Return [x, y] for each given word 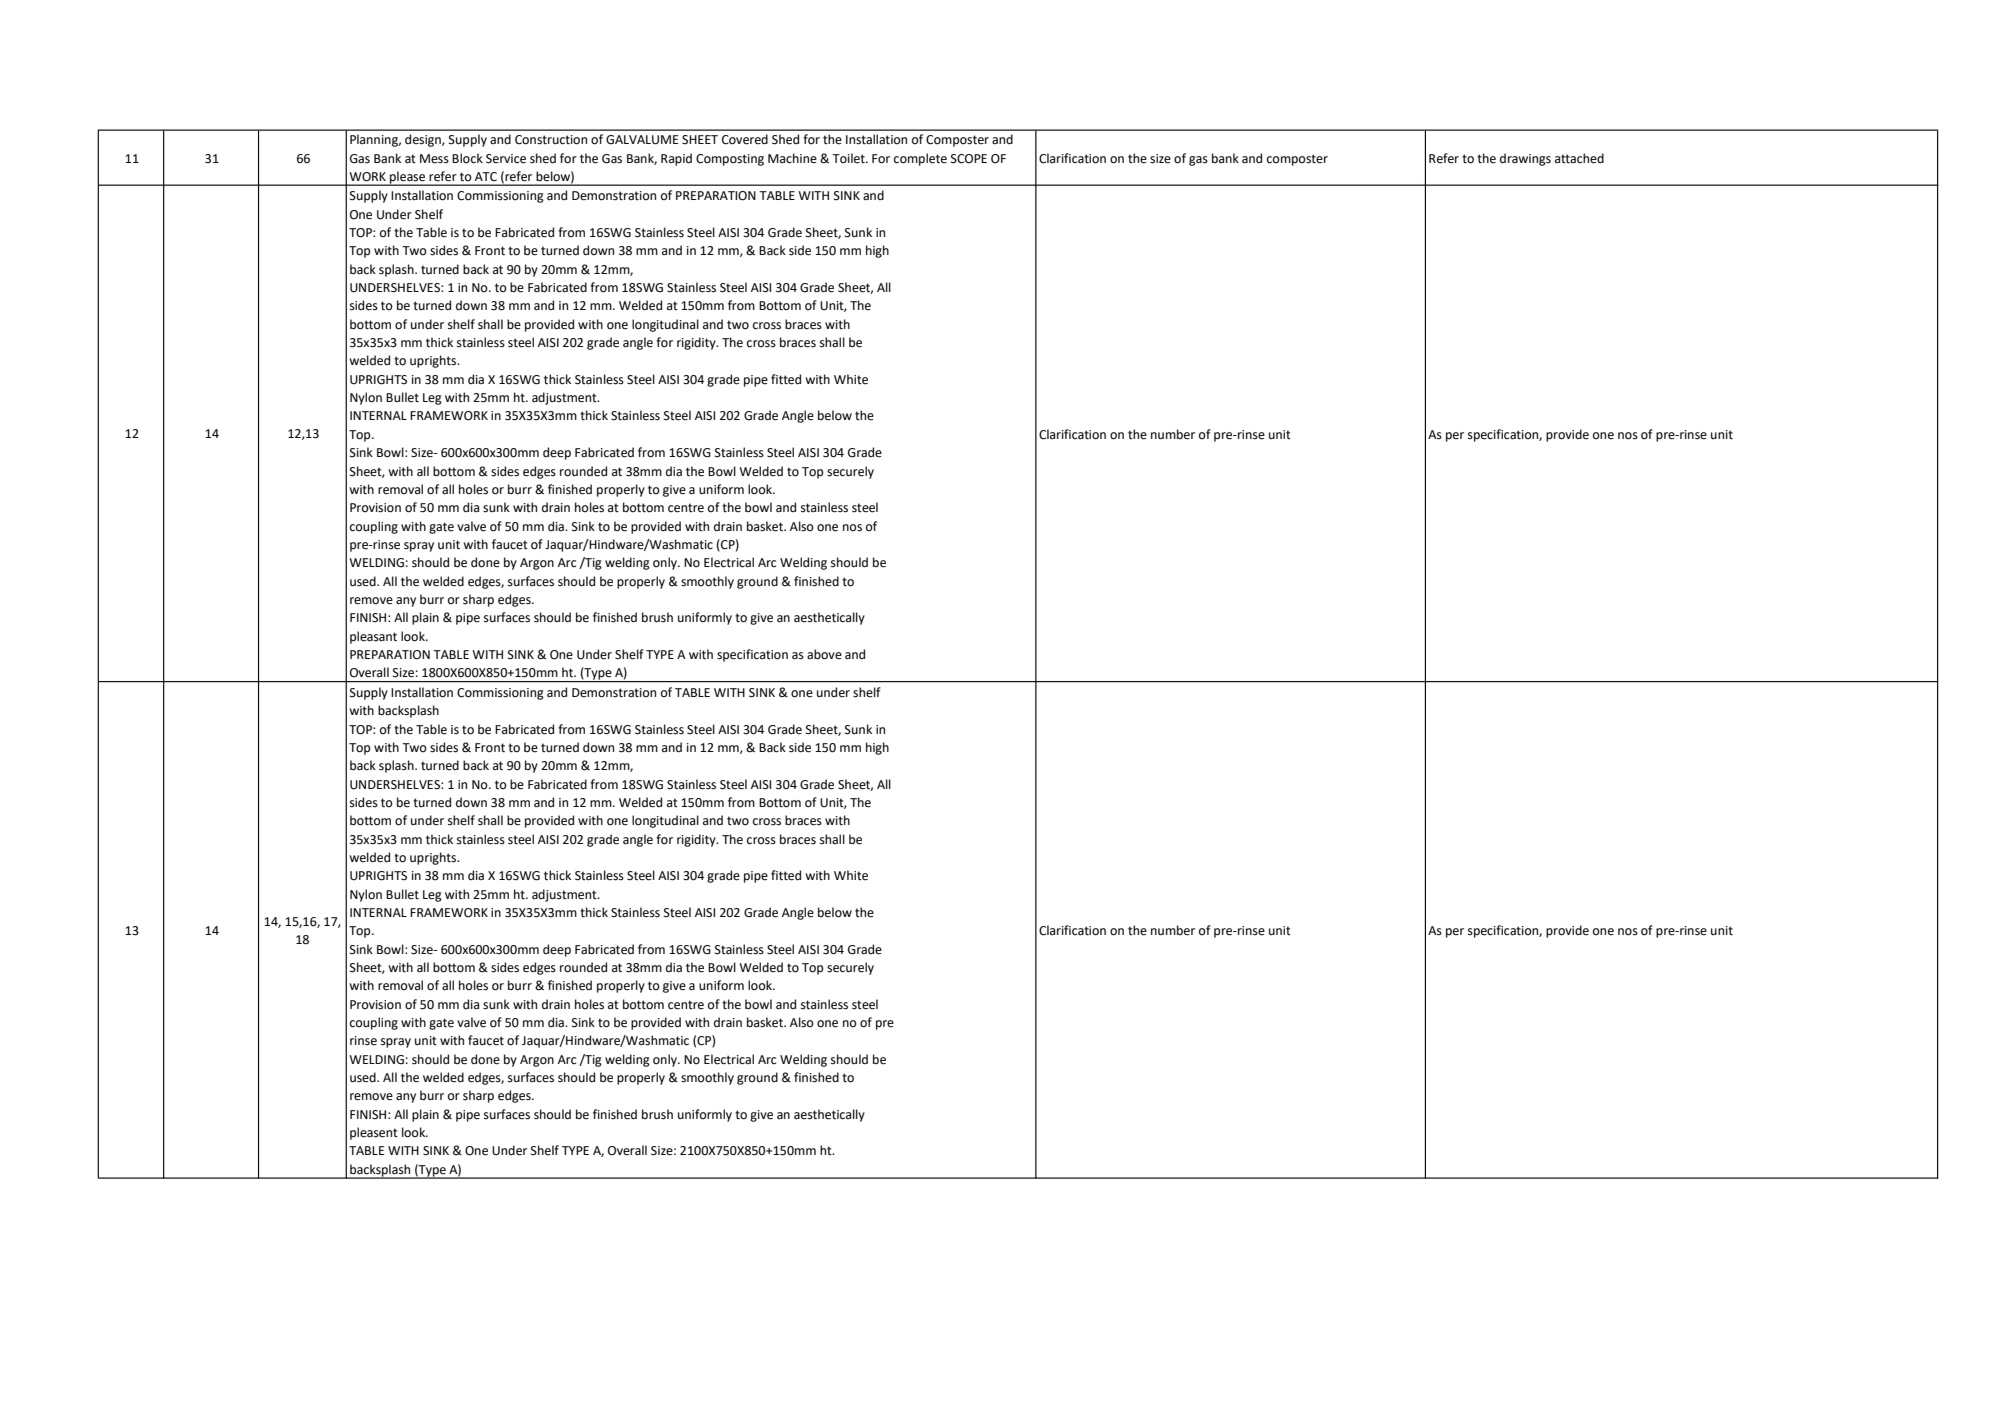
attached [1579, 158]
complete [920, 159]
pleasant [373, 637]
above [824, 654]
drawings [1525, 159]
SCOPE [969, 159]
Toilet [849, 158]
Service [506, 159]
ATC [486, 177]
